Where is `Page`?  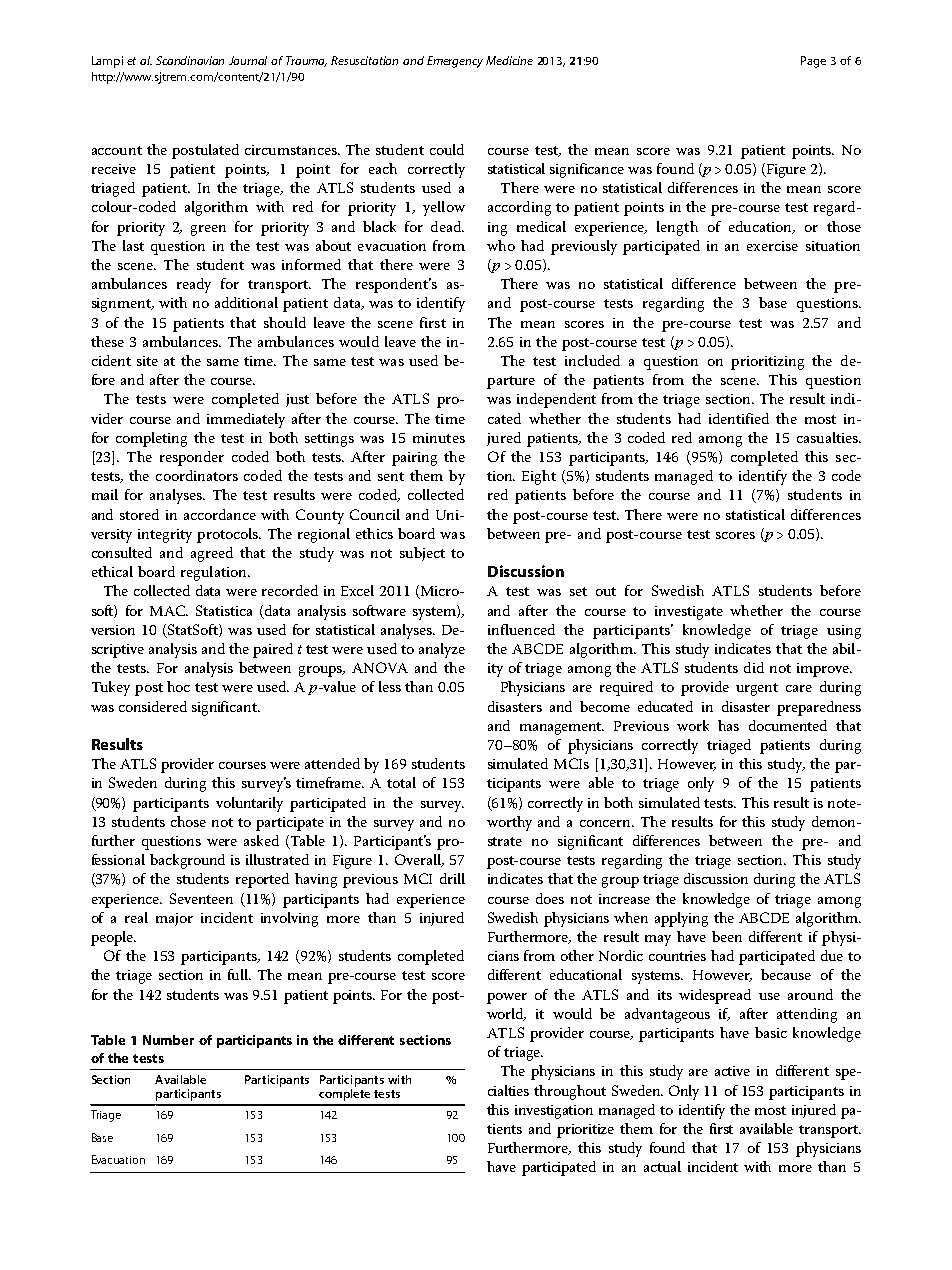
Page is located at coordinates (813, 62).
